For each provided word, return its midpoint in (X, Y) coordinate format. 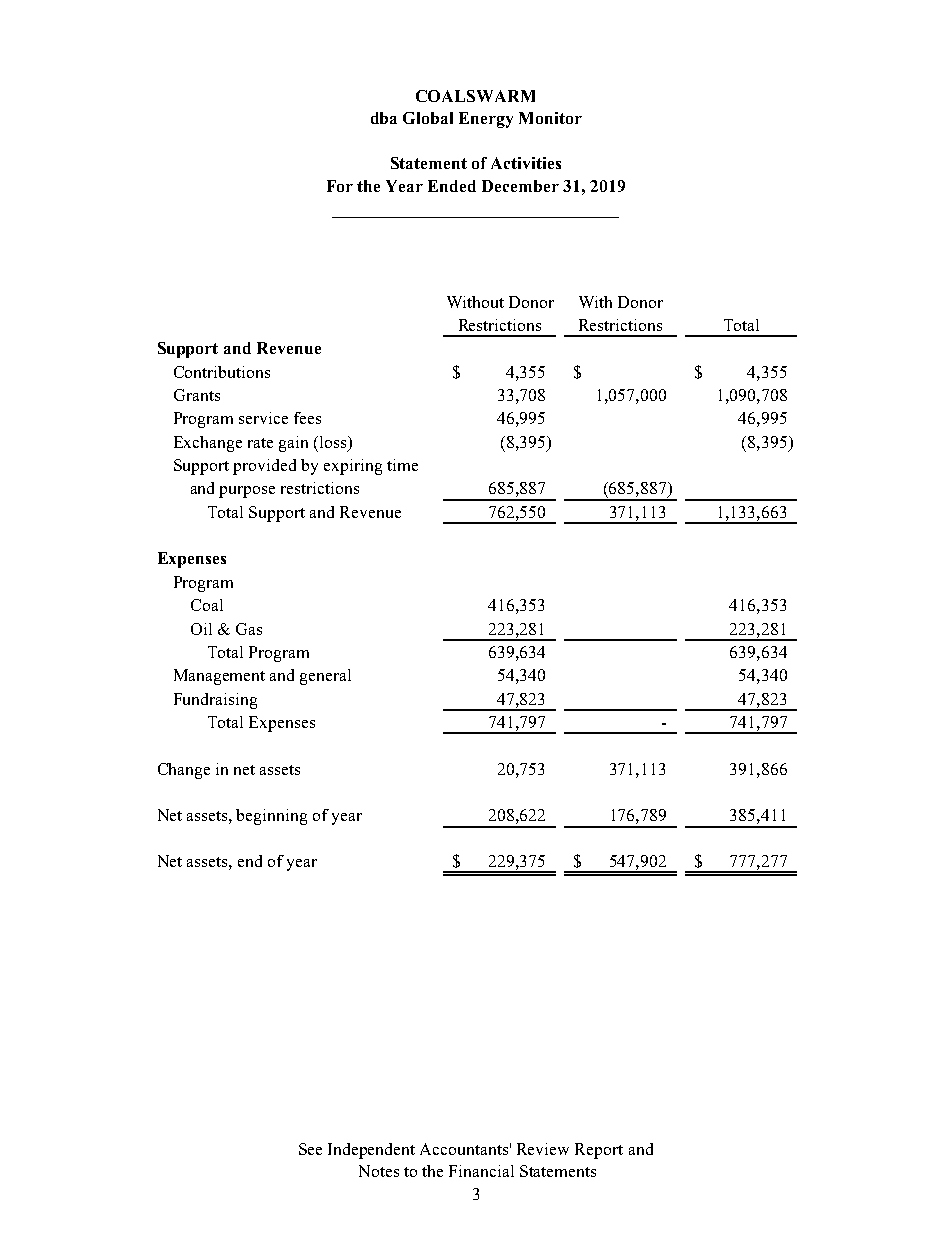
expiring (353, 467)
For (340, 186)
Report (599, 1151)
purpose (247, 492)
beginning (271, 817)
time (402, 465)
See (310, 1149)
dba (384, 118)
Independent (371, 1151)
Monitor (550, 118)
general (325, 677)
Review (543, 1149)
